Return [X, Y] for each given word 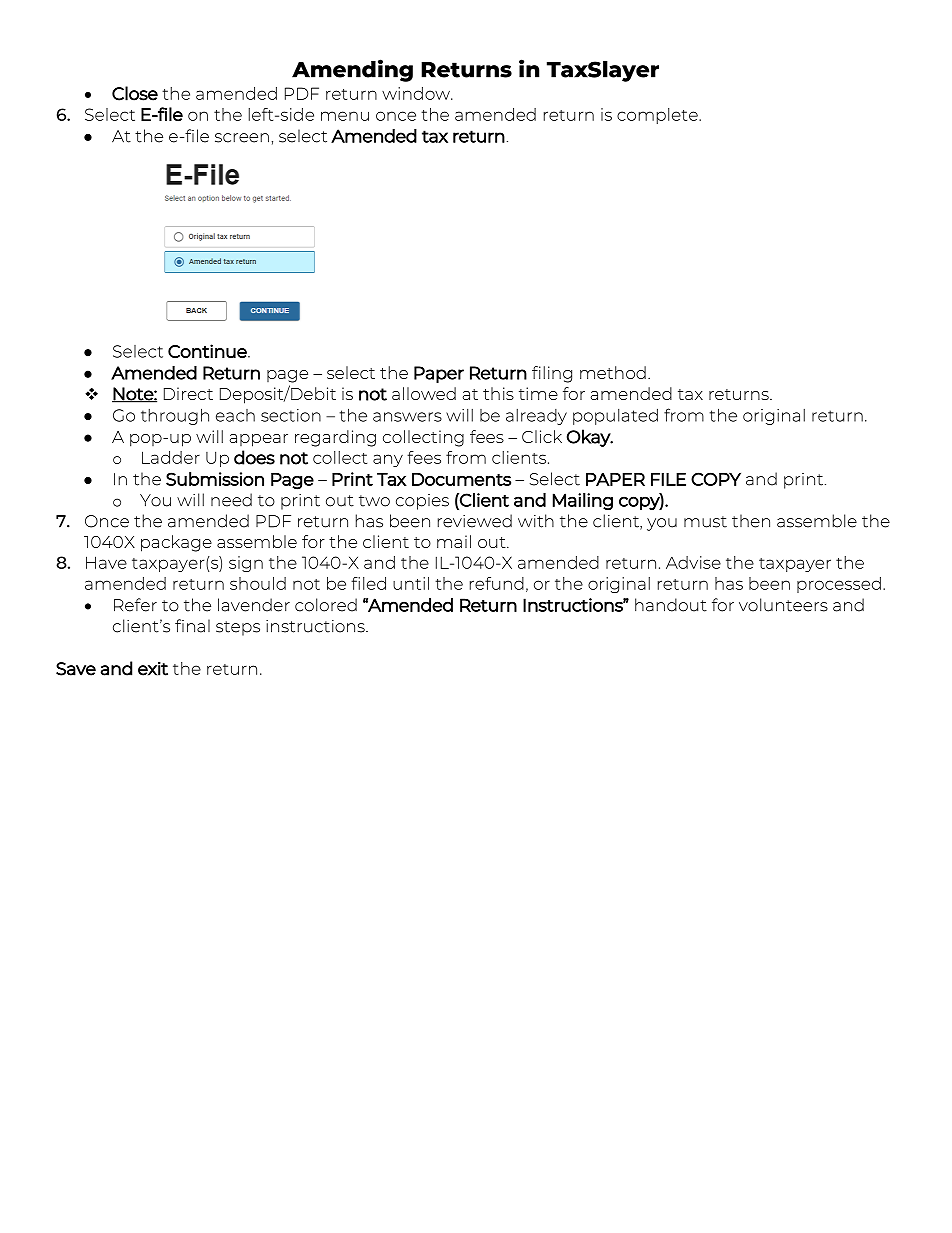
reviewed [475, 521]
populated [615, 416]
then [751, 521]
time [538, 393]
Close [135, 93]
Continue [208, 351]
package [176, 543]
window [417, 93]
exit [153, 669]
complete [658, 116]
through [175, 416]
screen [242, 138]
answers [407, 417]
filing [552, 374]
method [613, 372]
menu [345, 116]
